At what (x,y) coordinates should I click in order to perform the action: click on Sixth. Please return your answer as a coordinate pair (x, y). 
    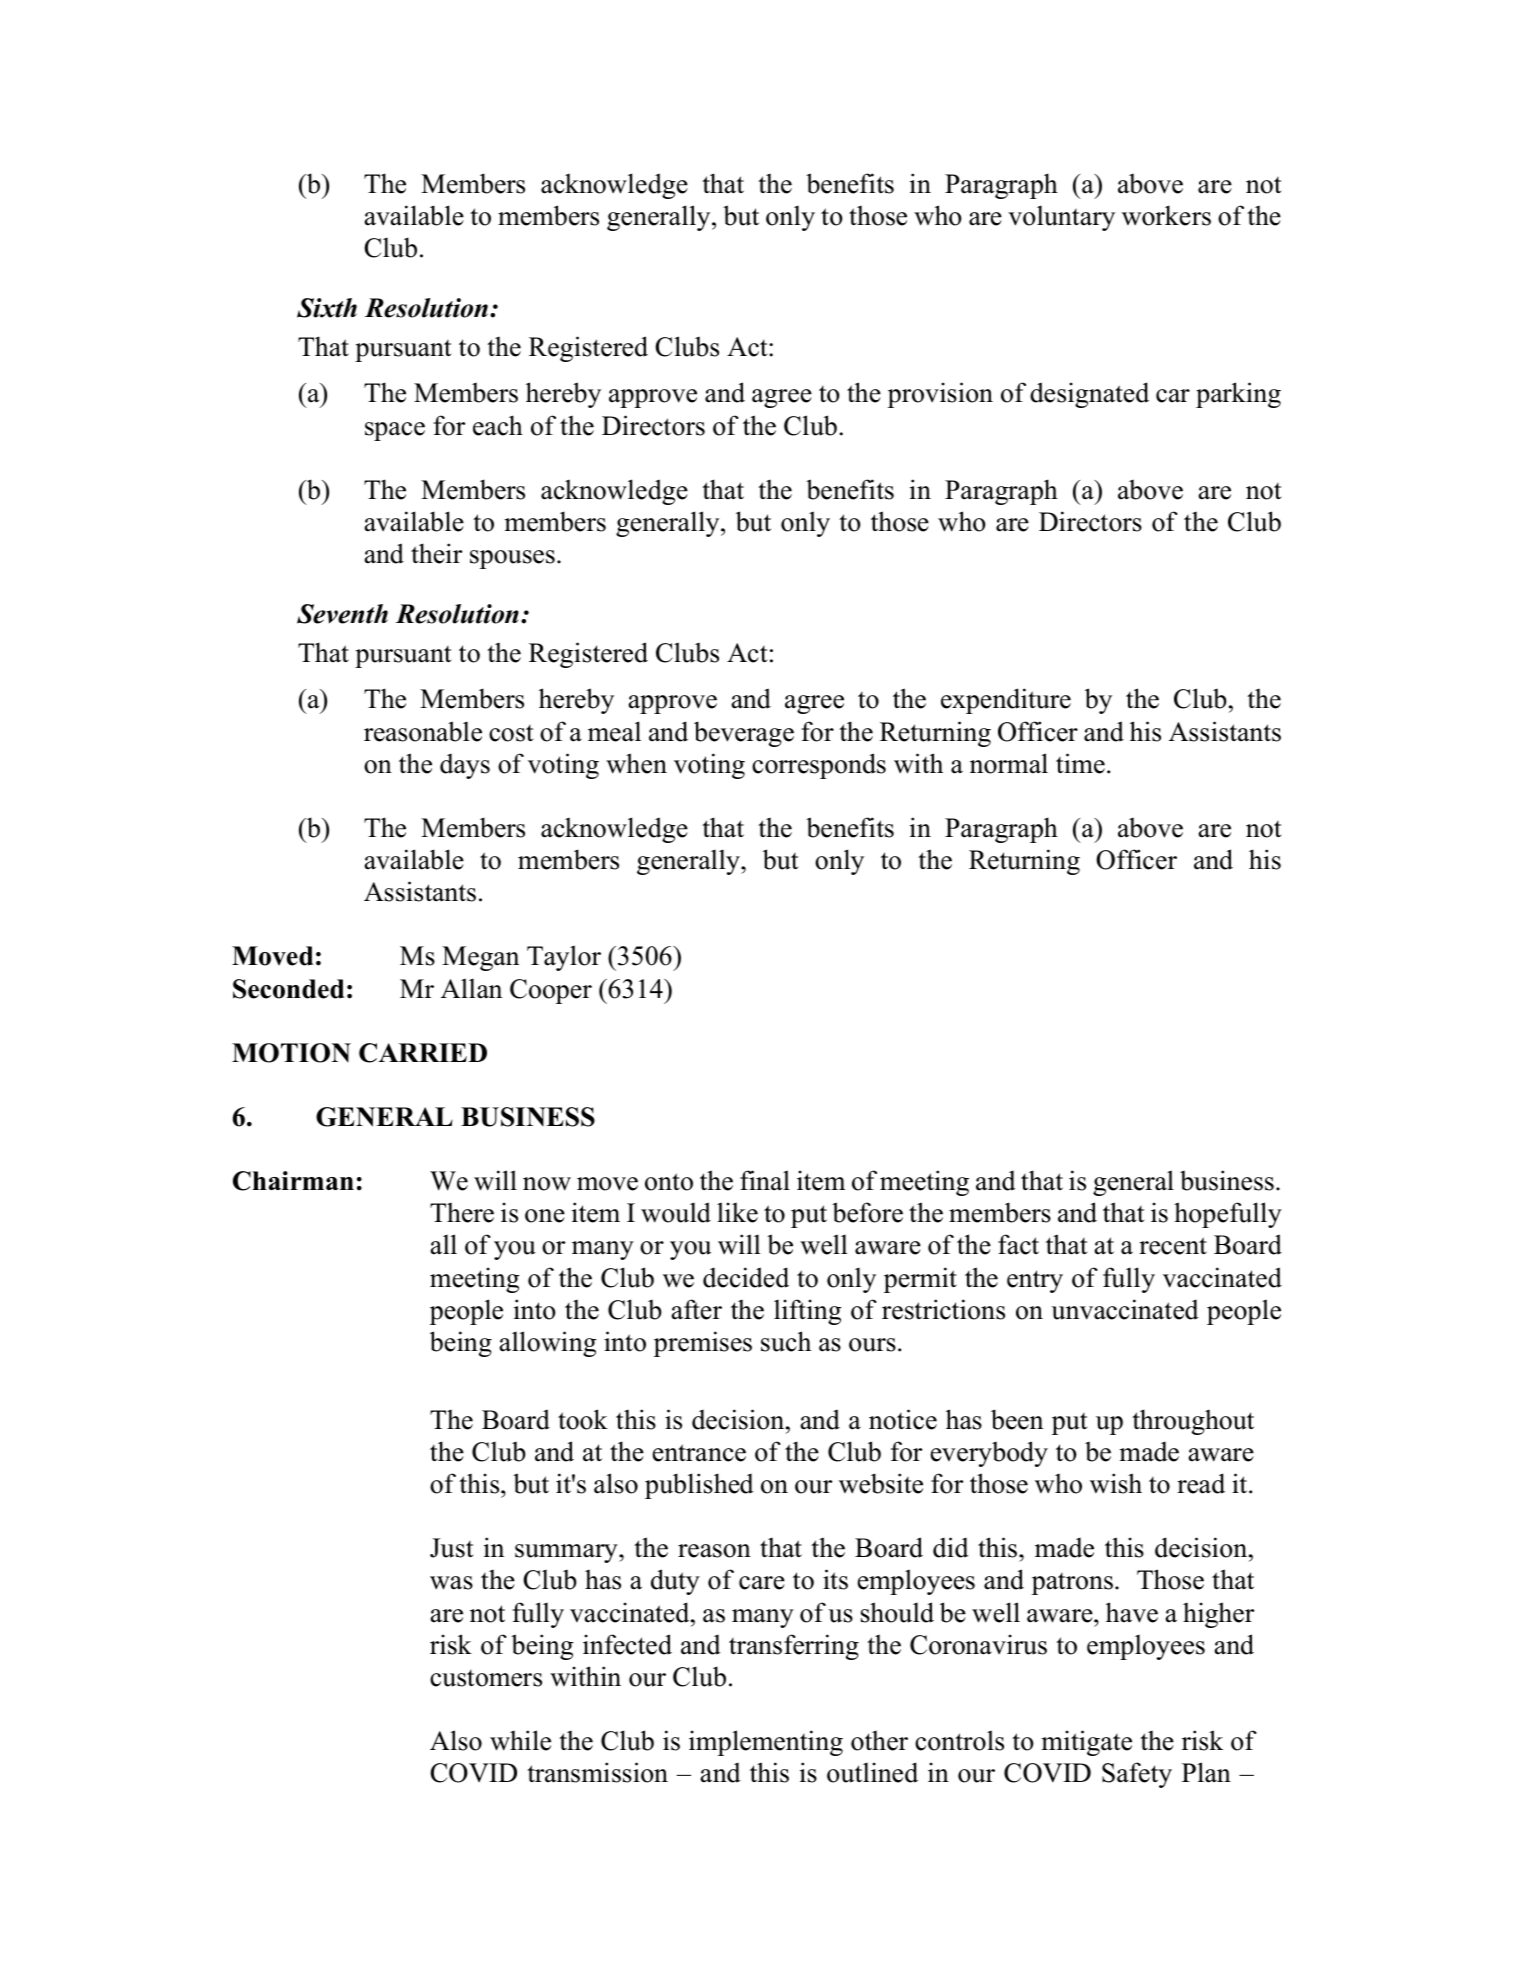
    Looking at the image, I should click on (327, 308).
